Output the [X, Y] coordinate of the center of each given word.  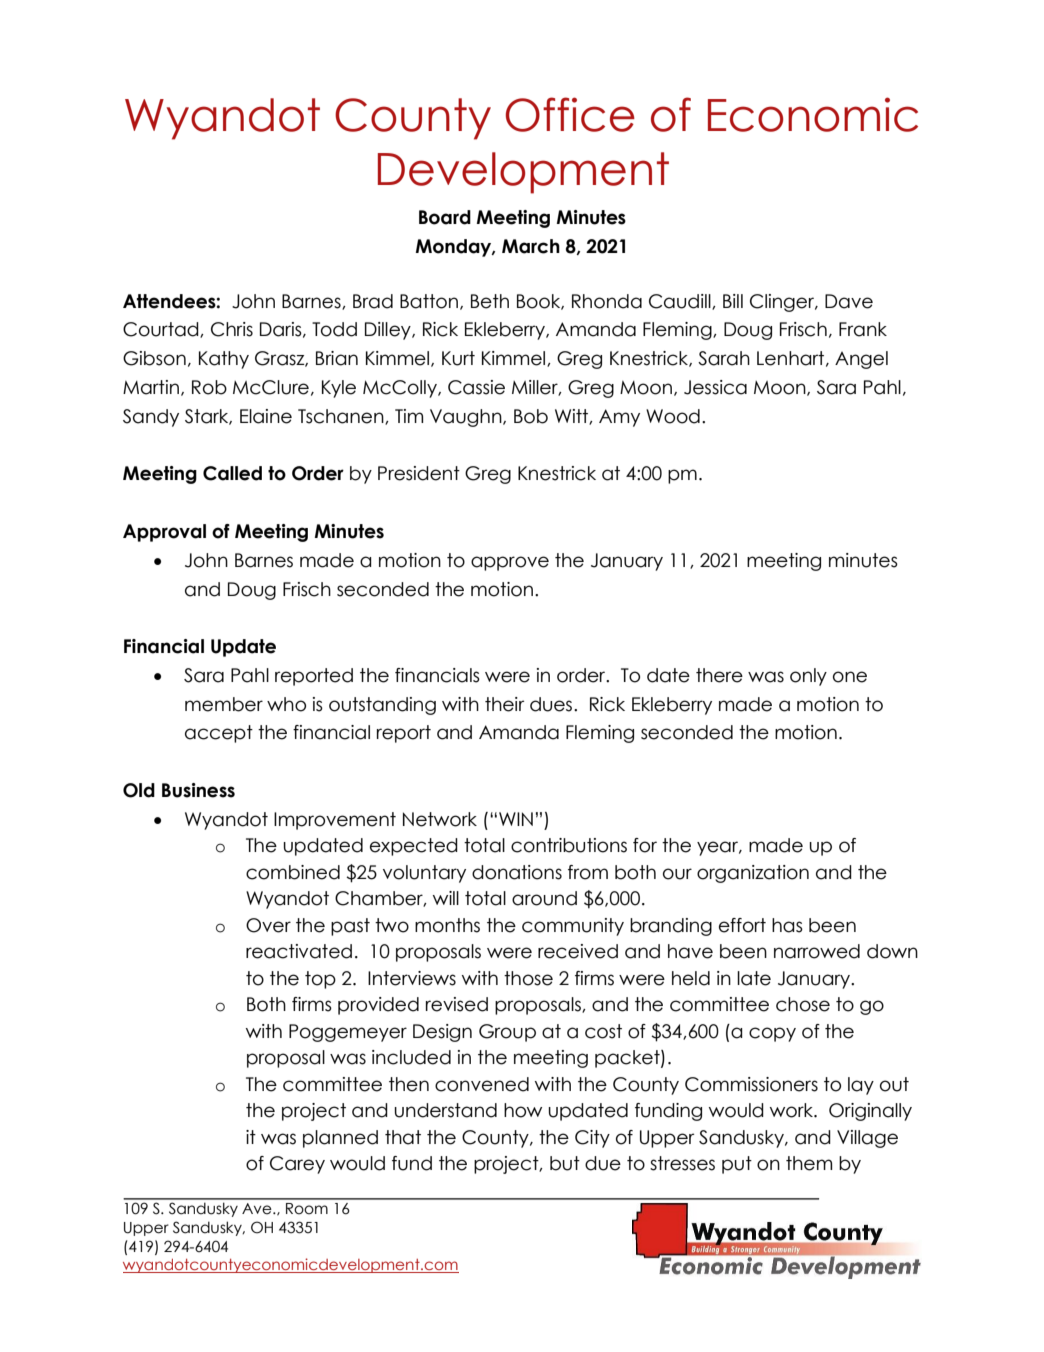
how [523, 1110]
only [808, 677]
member [224, 704]
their [504, 704]
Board [445, 217]
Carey [297, 1165]
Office [570, 114]
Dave [849, 301]
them [809, 1163]
